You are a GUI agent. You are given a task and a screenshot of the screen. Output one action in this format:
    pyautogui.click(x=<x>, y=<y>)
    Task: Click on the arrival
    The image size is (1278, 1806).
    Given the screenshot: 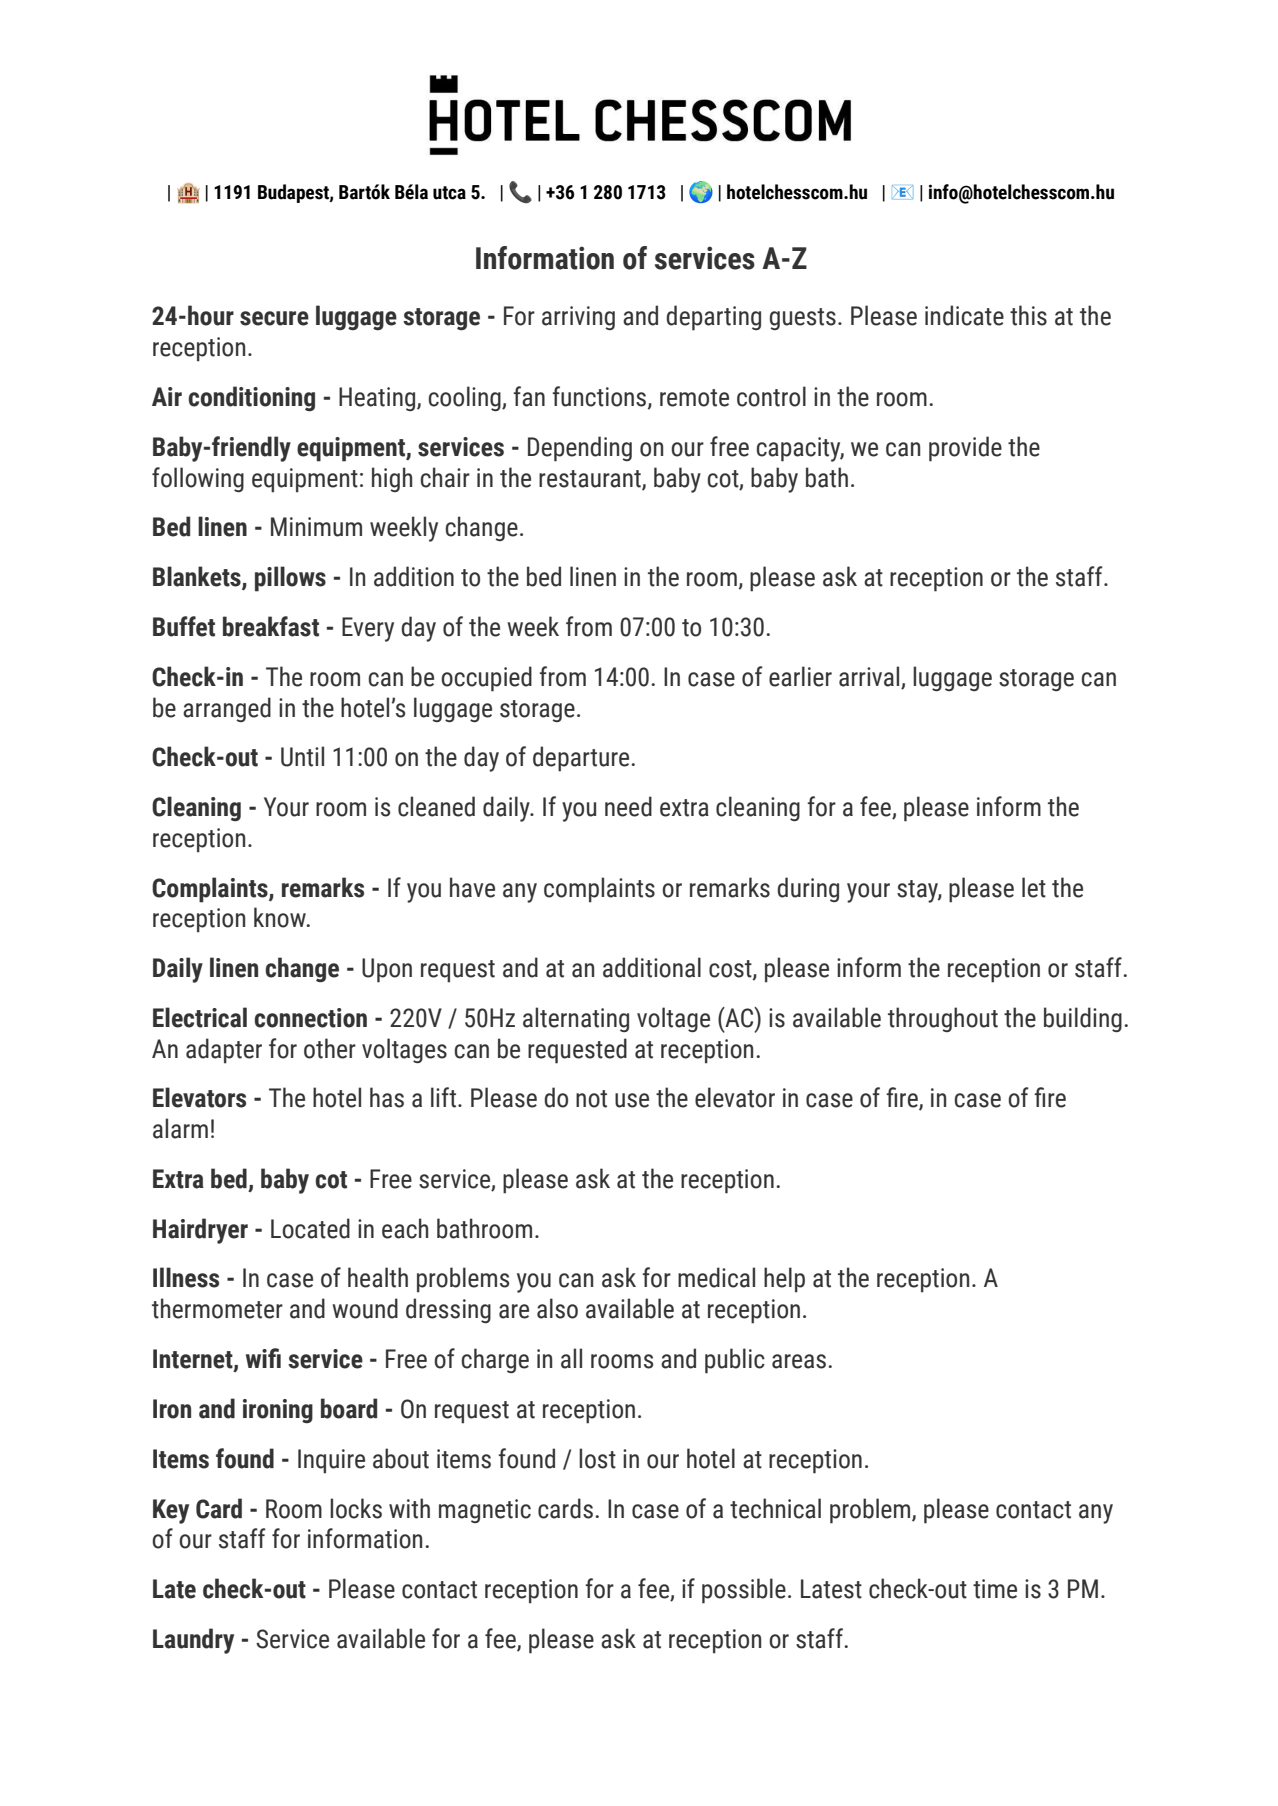 What is the action you would take?
    pyautogui.click(x=870, y=677)
